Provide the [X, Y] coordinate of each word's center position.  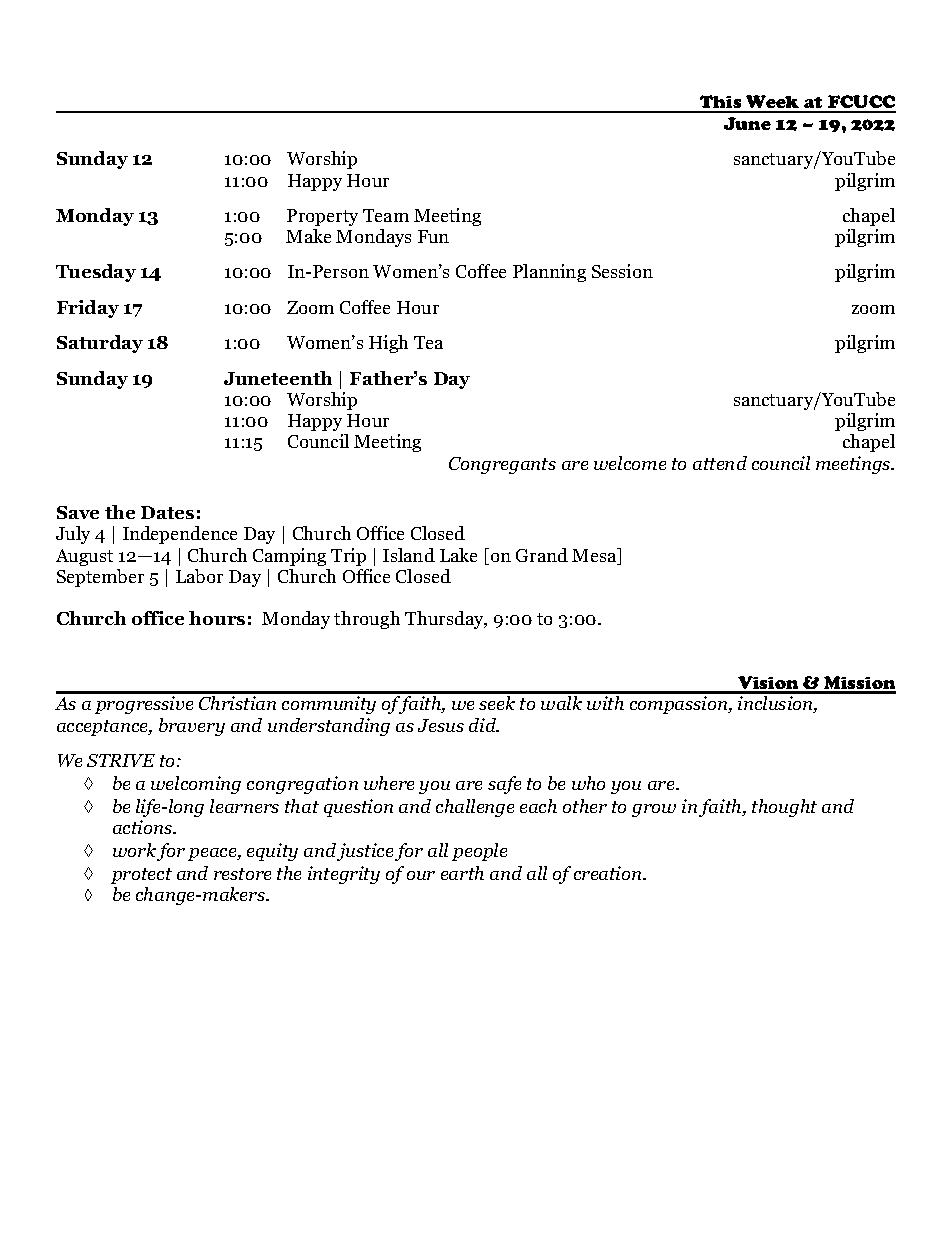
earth [462, 873]
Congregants [502, 465]
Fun [433, 236]
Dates [167, 512]
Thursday [446, 620]
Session [622, 271]
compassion [680, 705]
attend [720, 463]
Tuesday [96, 273]
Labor [199, 576]
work [134, 850]
